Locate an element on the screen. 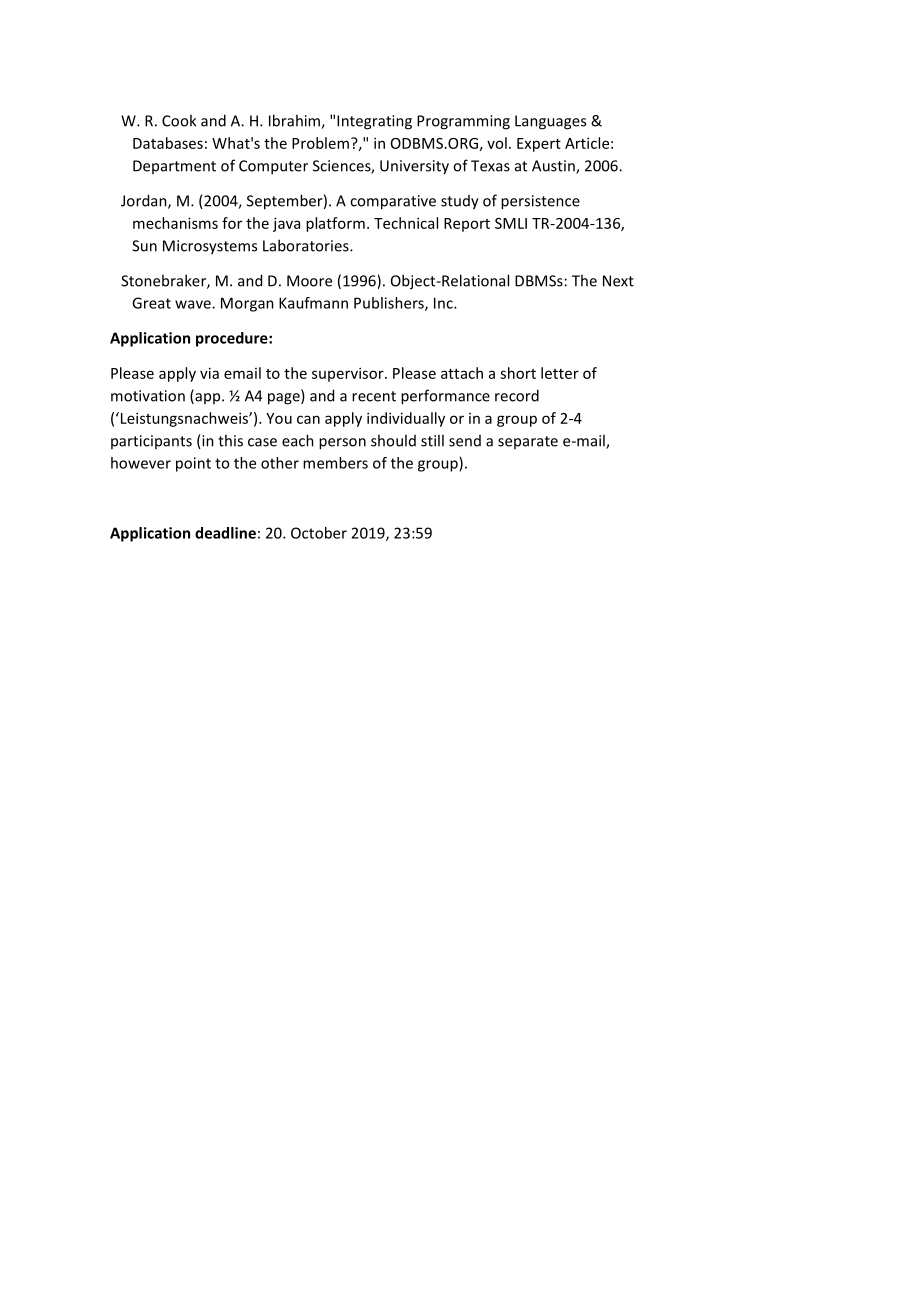 Image resolution: width=924 pixels, height=1308 pixels. via is located at coordinates (209, 373).
